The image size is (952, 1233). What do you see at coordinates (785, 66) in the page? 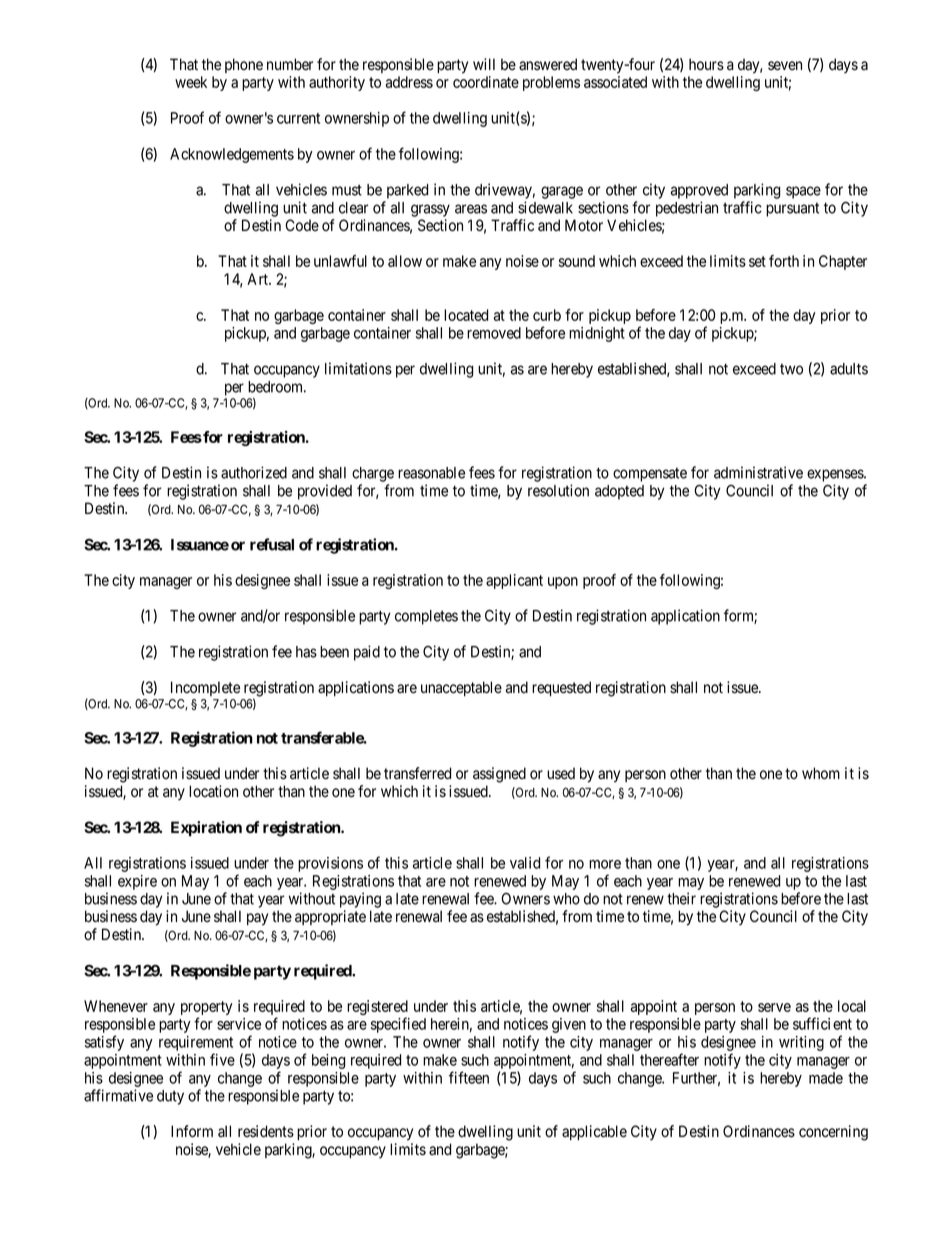
I see `seven` at bounding box center [785, 66].
